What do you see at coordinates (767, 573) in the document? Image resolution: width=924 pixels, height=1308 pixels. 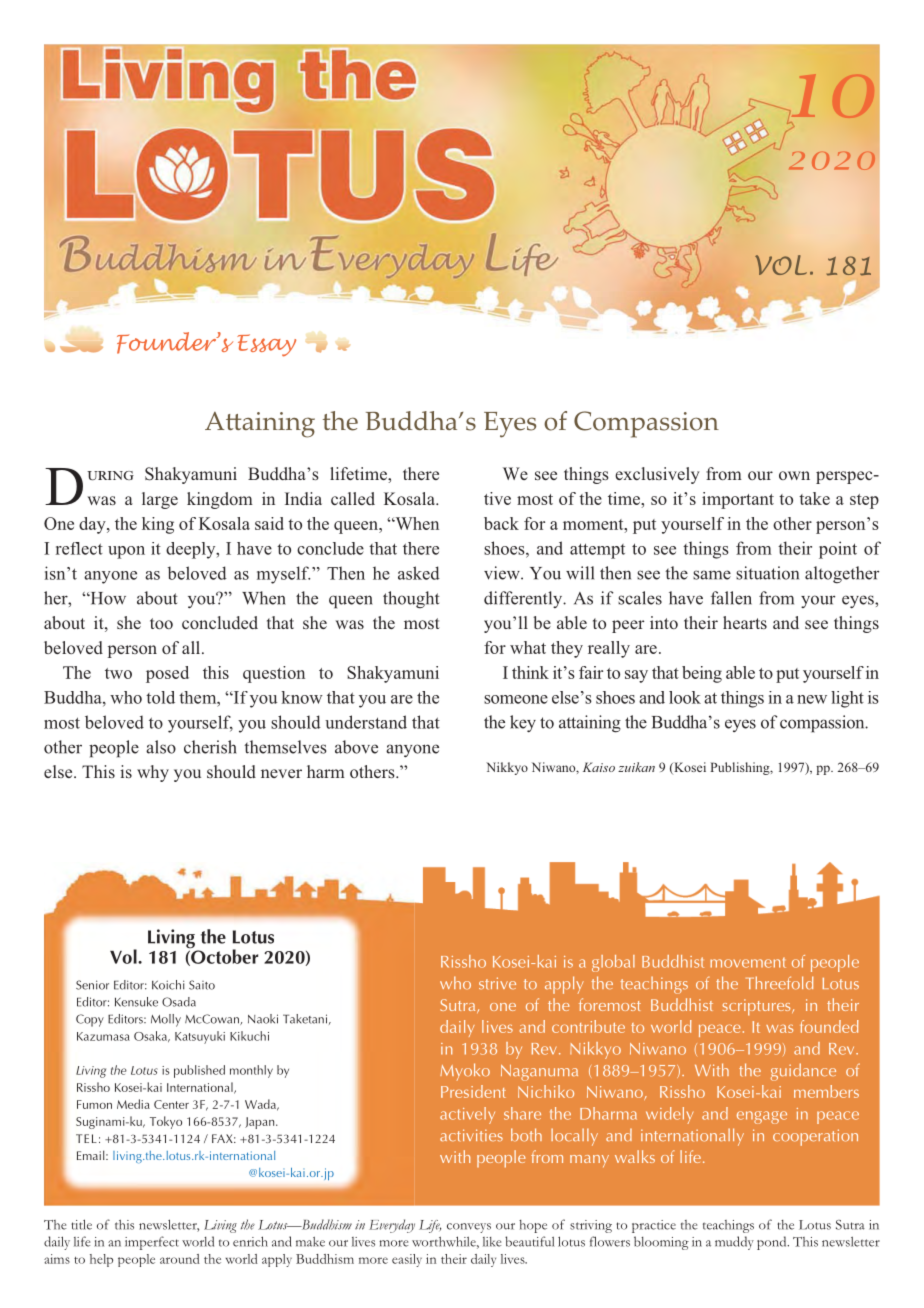 I see `situation` at bounding box center [767, 573].
